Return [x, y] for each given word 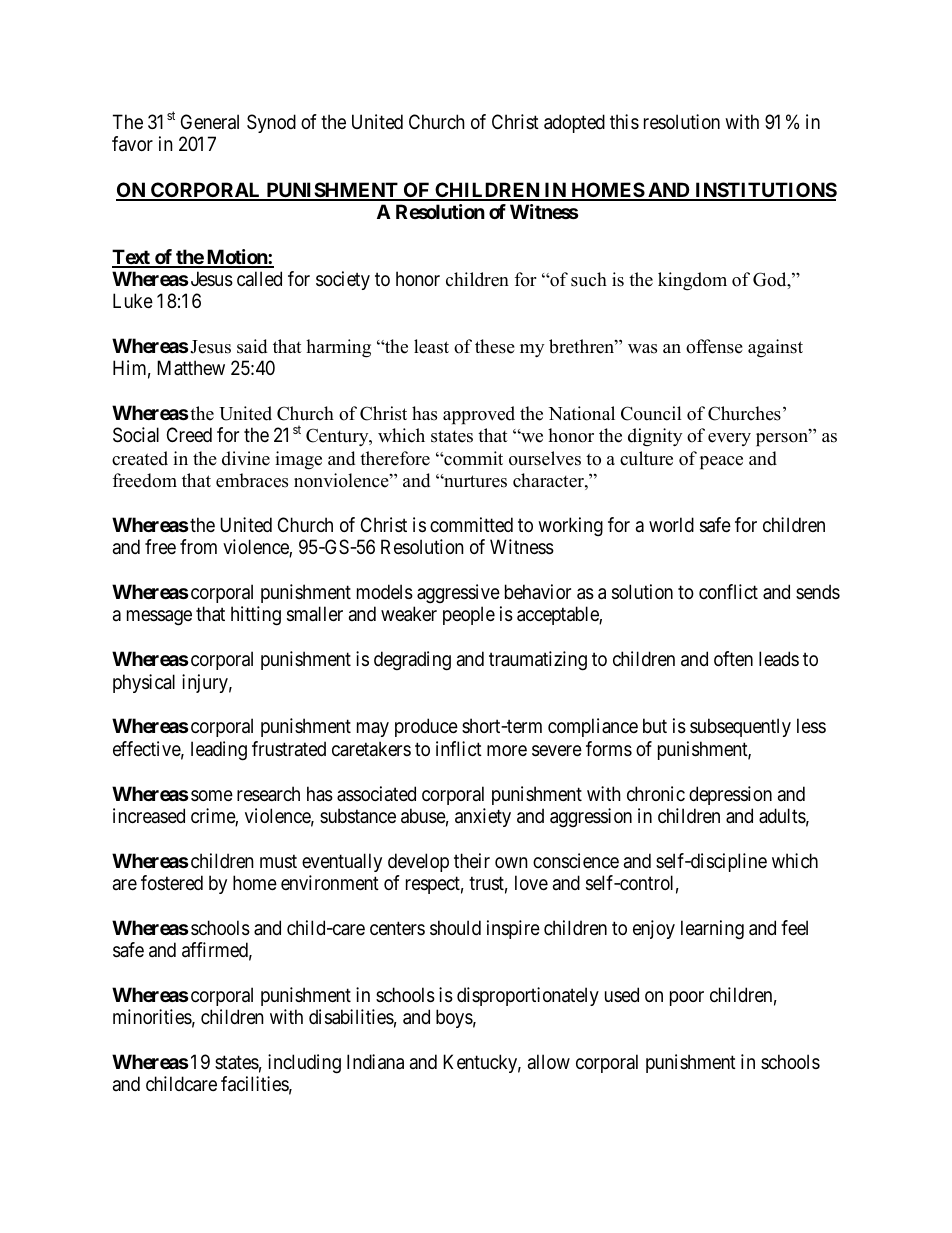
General [210, 122]
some [212, 796]
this [624, 121]
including [304, 1064]
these [495, 346]
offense [714, 346]
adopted [574, 123]
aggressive [458, 593]
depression [730, 795]
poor [687, 998]
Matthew [191, 368]
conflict [728, 591]
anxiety [483, 817]
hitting [256, 616]
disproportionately [528, 996]
